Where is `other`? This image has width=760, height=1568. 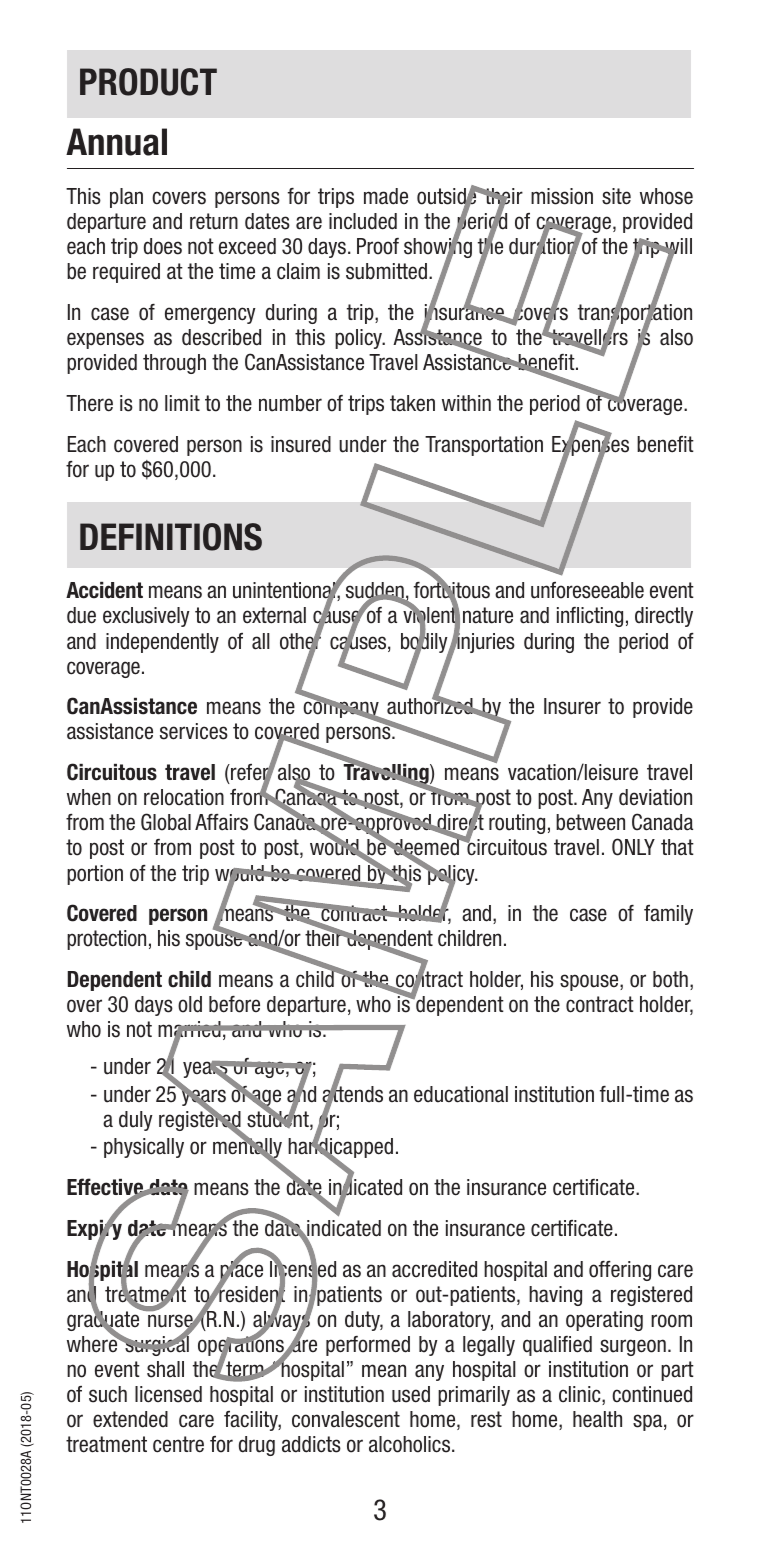
other is located at coordinates (301, 641).
